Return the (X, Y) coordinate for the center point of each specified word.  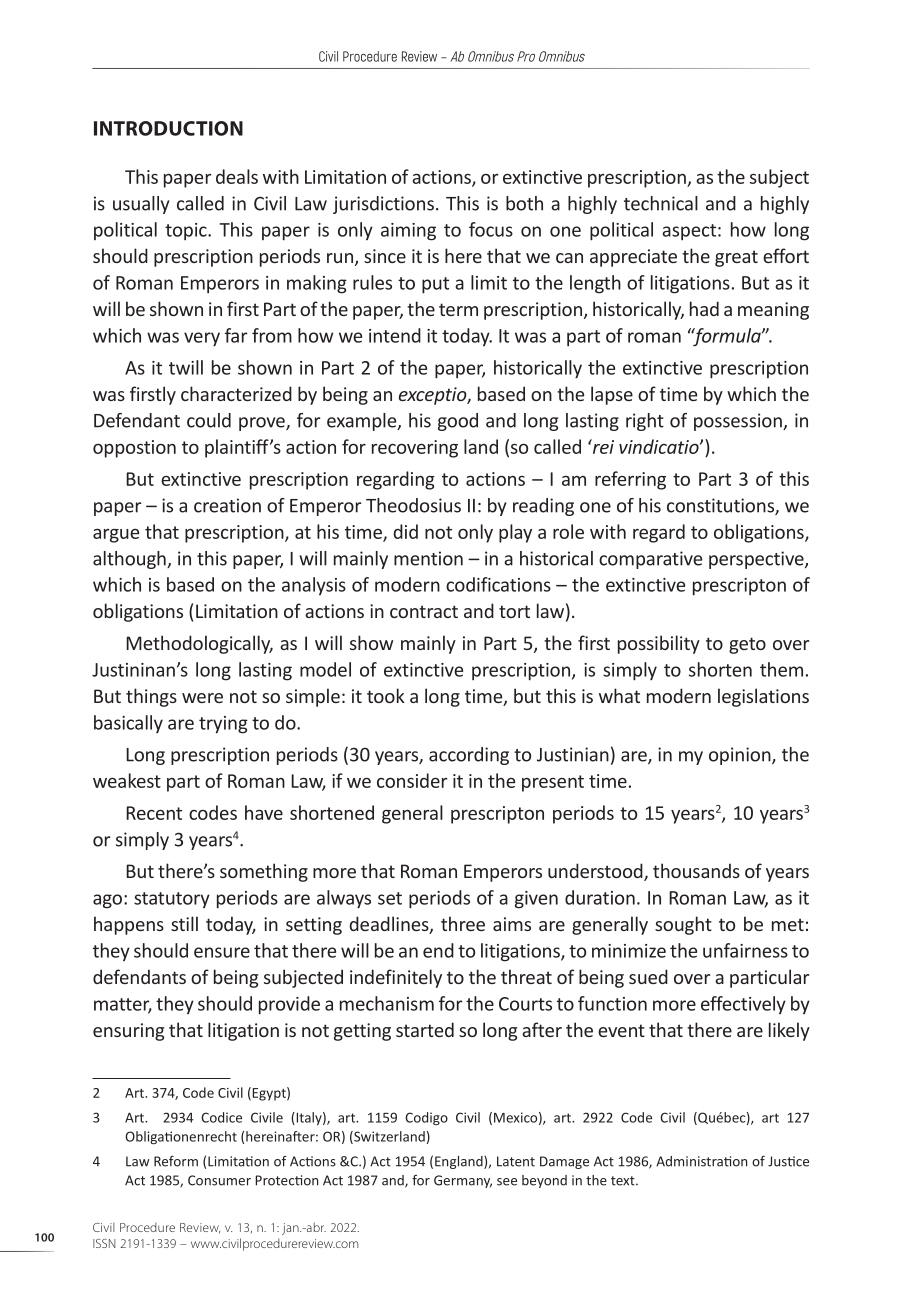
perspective (757, 560)
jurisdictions (383, 205)
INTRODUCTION (168, 128)
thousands (696, 870)
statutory (172, 900)
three (463, 923)
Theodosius (413, 505)
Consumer (219, 1180)
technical (661, 203)
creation (227, 505)
